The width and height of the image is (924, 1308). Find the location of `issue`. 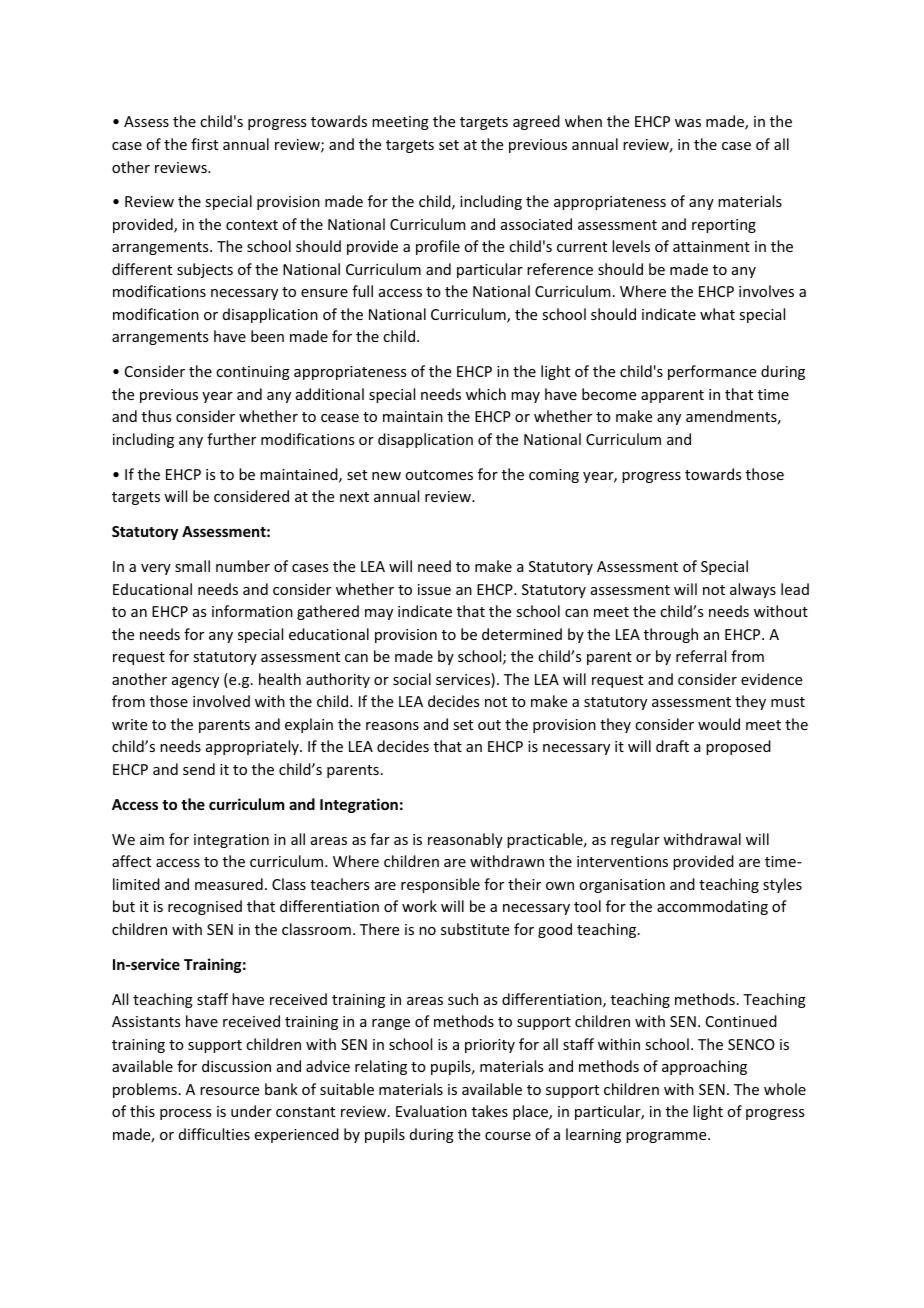

issue is located at coordinates (434, 589).
